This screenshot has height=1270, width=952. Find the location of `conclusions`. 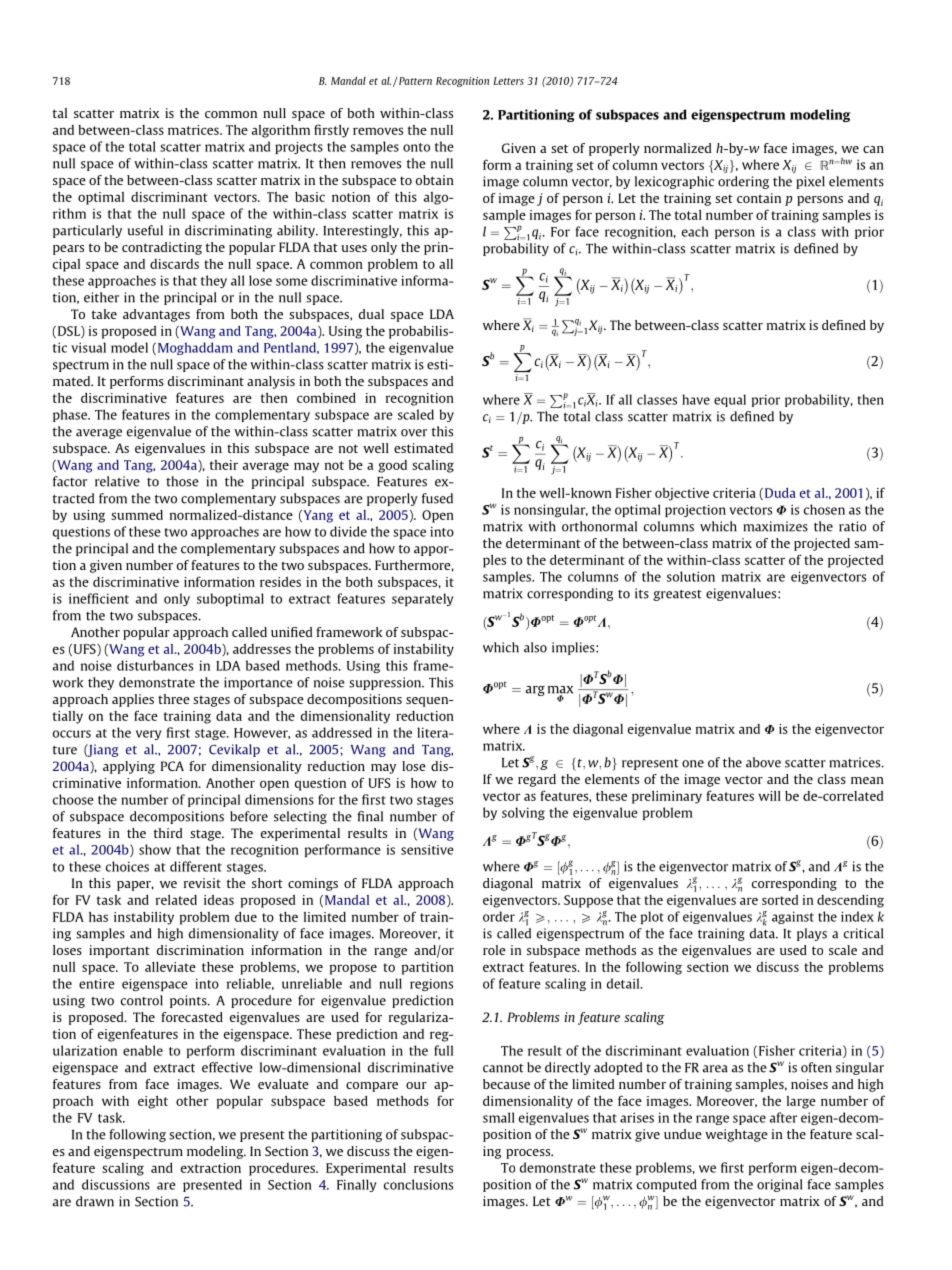

conclusions is located at coordinates (418, 1184).
